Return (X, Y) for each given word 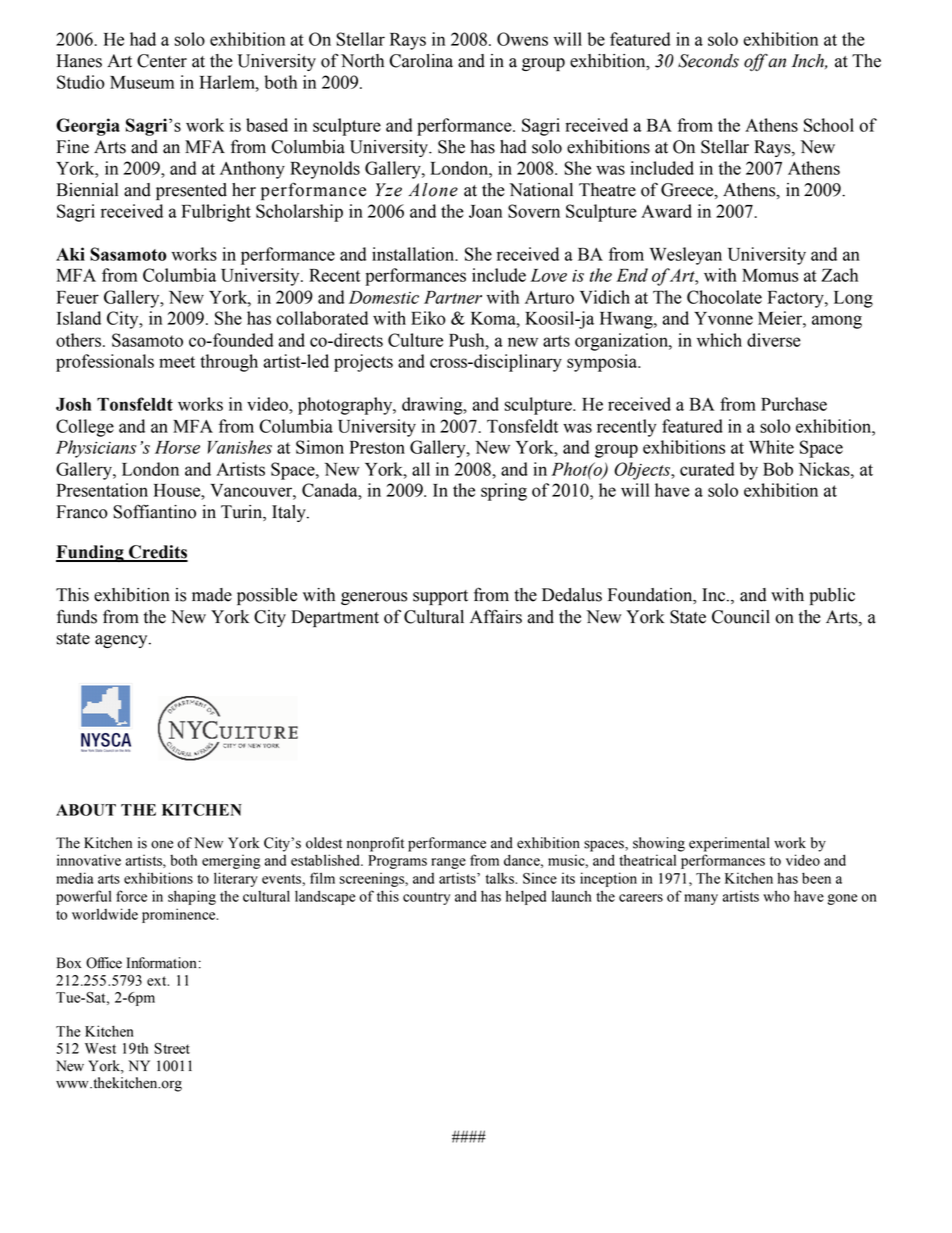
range (448, 863)
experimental (729, 844)
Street (172, 1048)
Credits (157, 553)
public (832, 596)
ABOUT (86, 810)
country (426, 898)
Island (79, 318)
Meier (781, 318)
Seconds (708, 61)
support (440, 597)
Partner (453, 297)
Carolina (421, 61)
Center (162, 61)
